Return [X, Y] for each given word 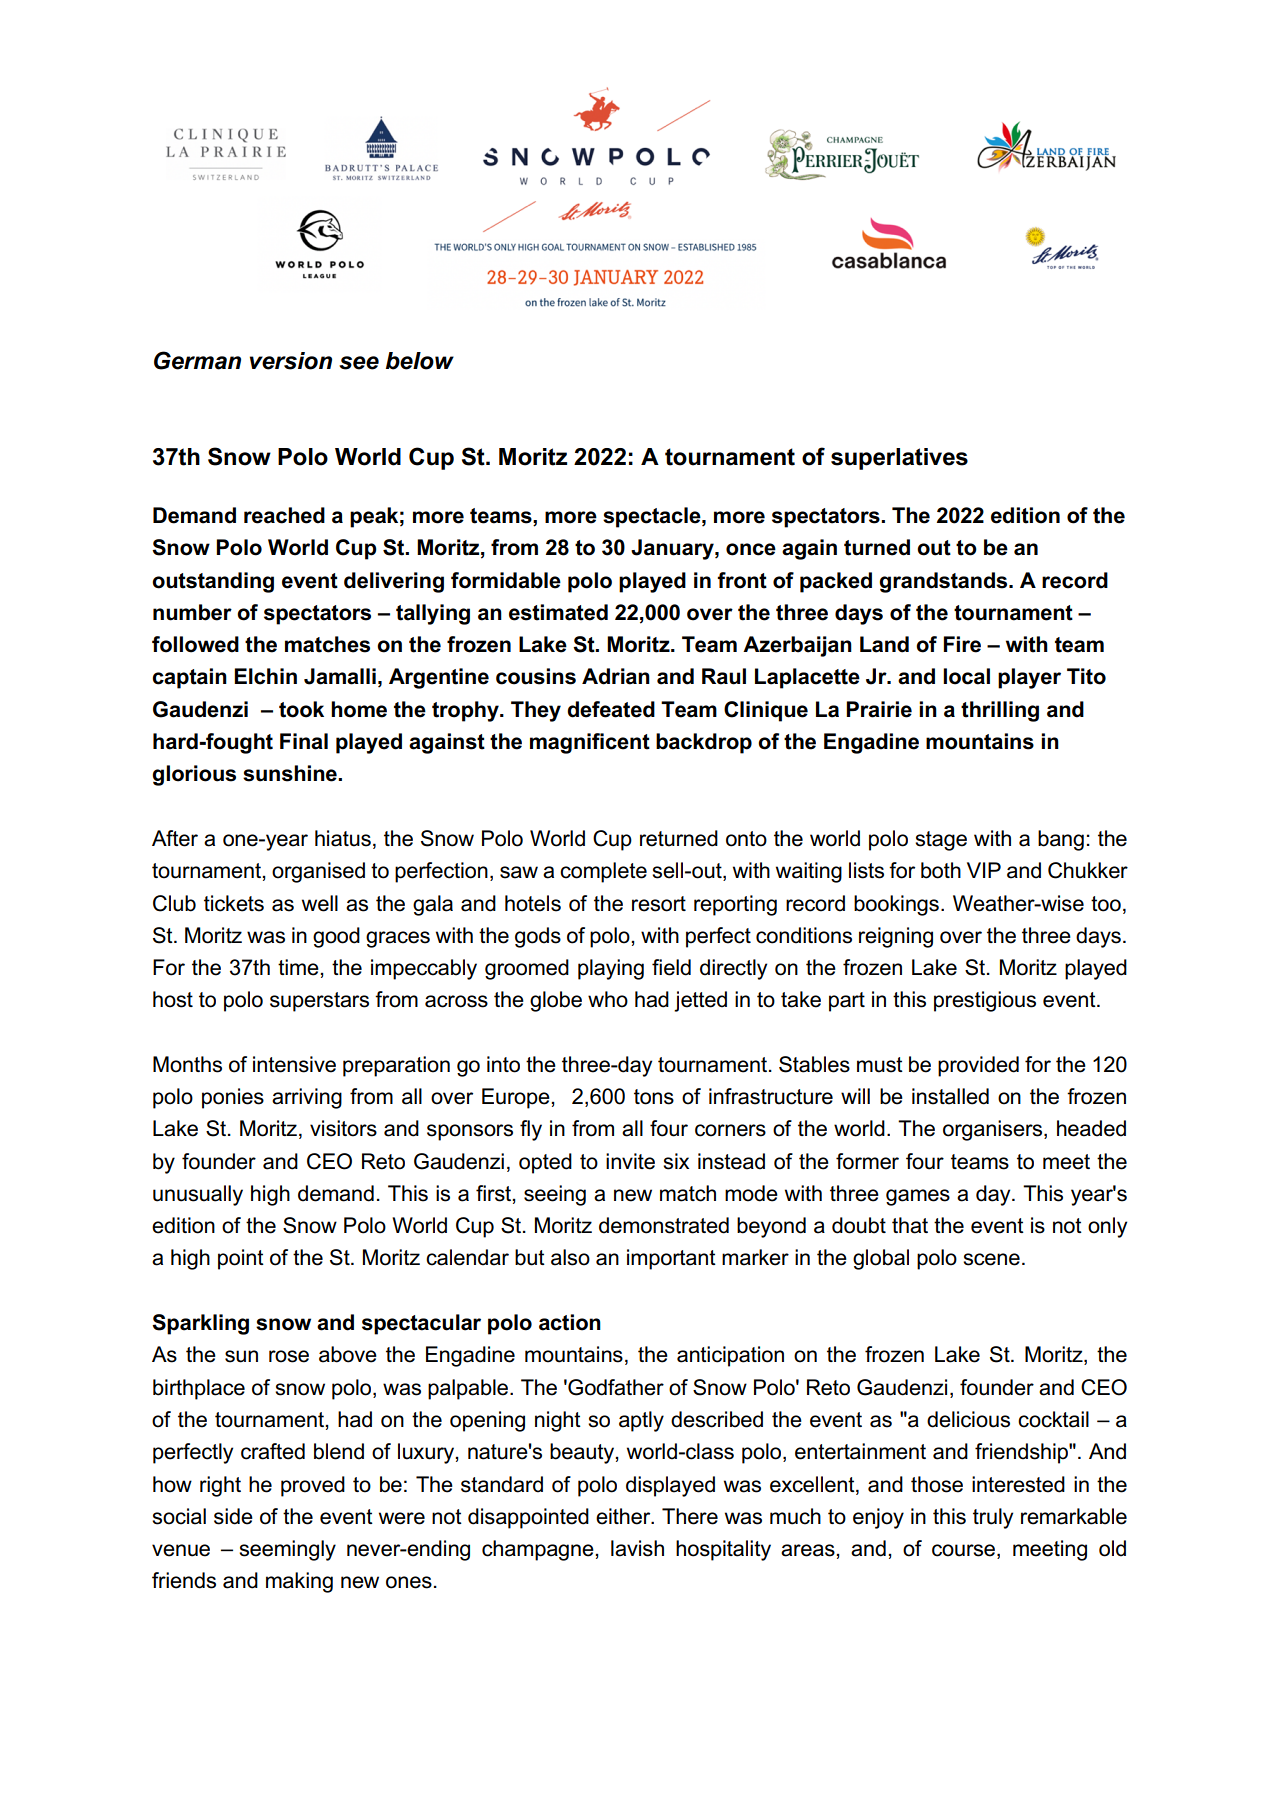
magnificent [590, 743]
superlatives [899, 459]
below [420, 361]
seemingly [287, 1550]
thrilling [1000, 711]
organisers [994, 1130]
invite [630, 1161]
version [291, 361]
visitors [343, 1128]
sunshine [291, 773]
